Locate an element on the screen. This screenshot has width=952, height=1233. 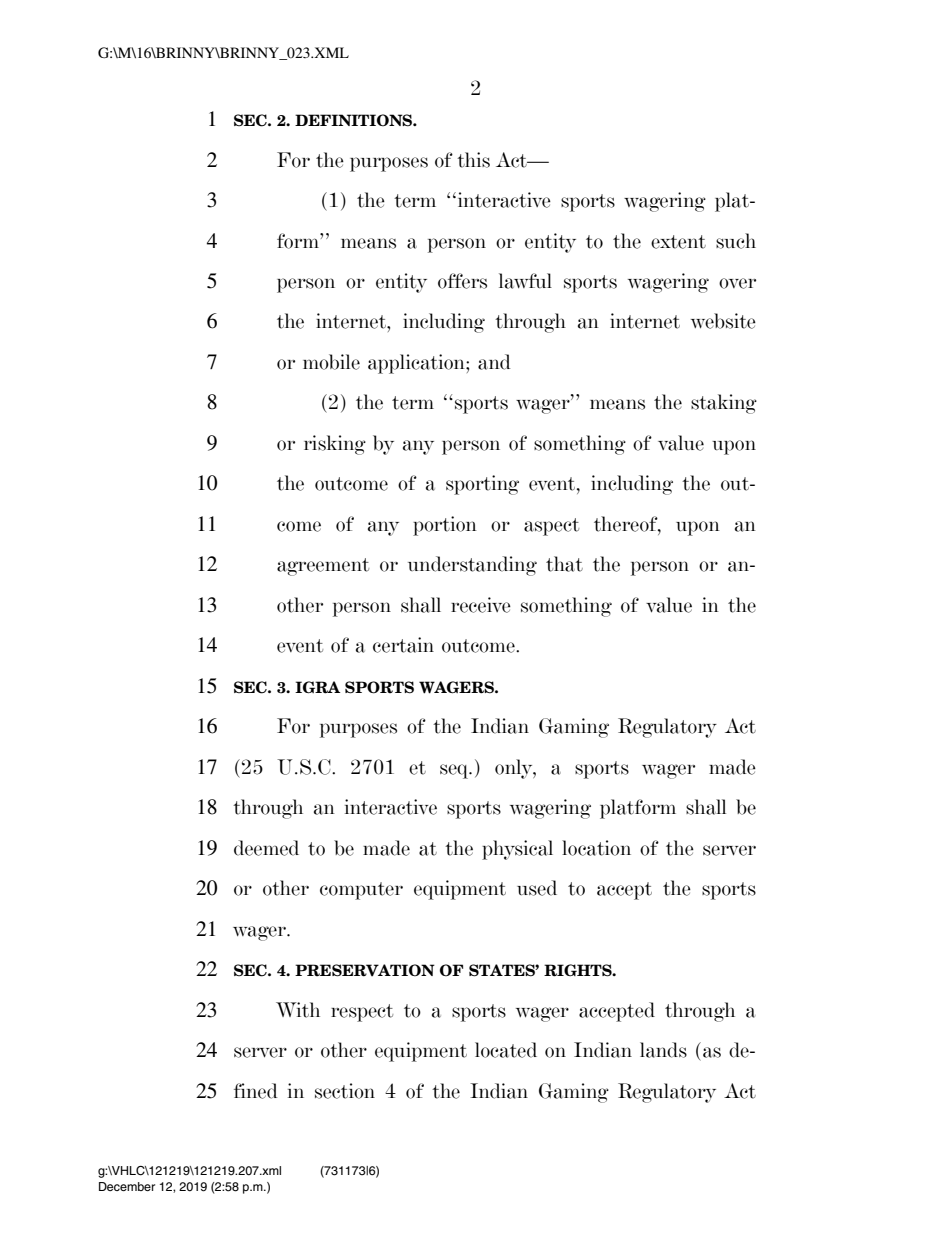
deemed is located at coordinates (266, 848).
